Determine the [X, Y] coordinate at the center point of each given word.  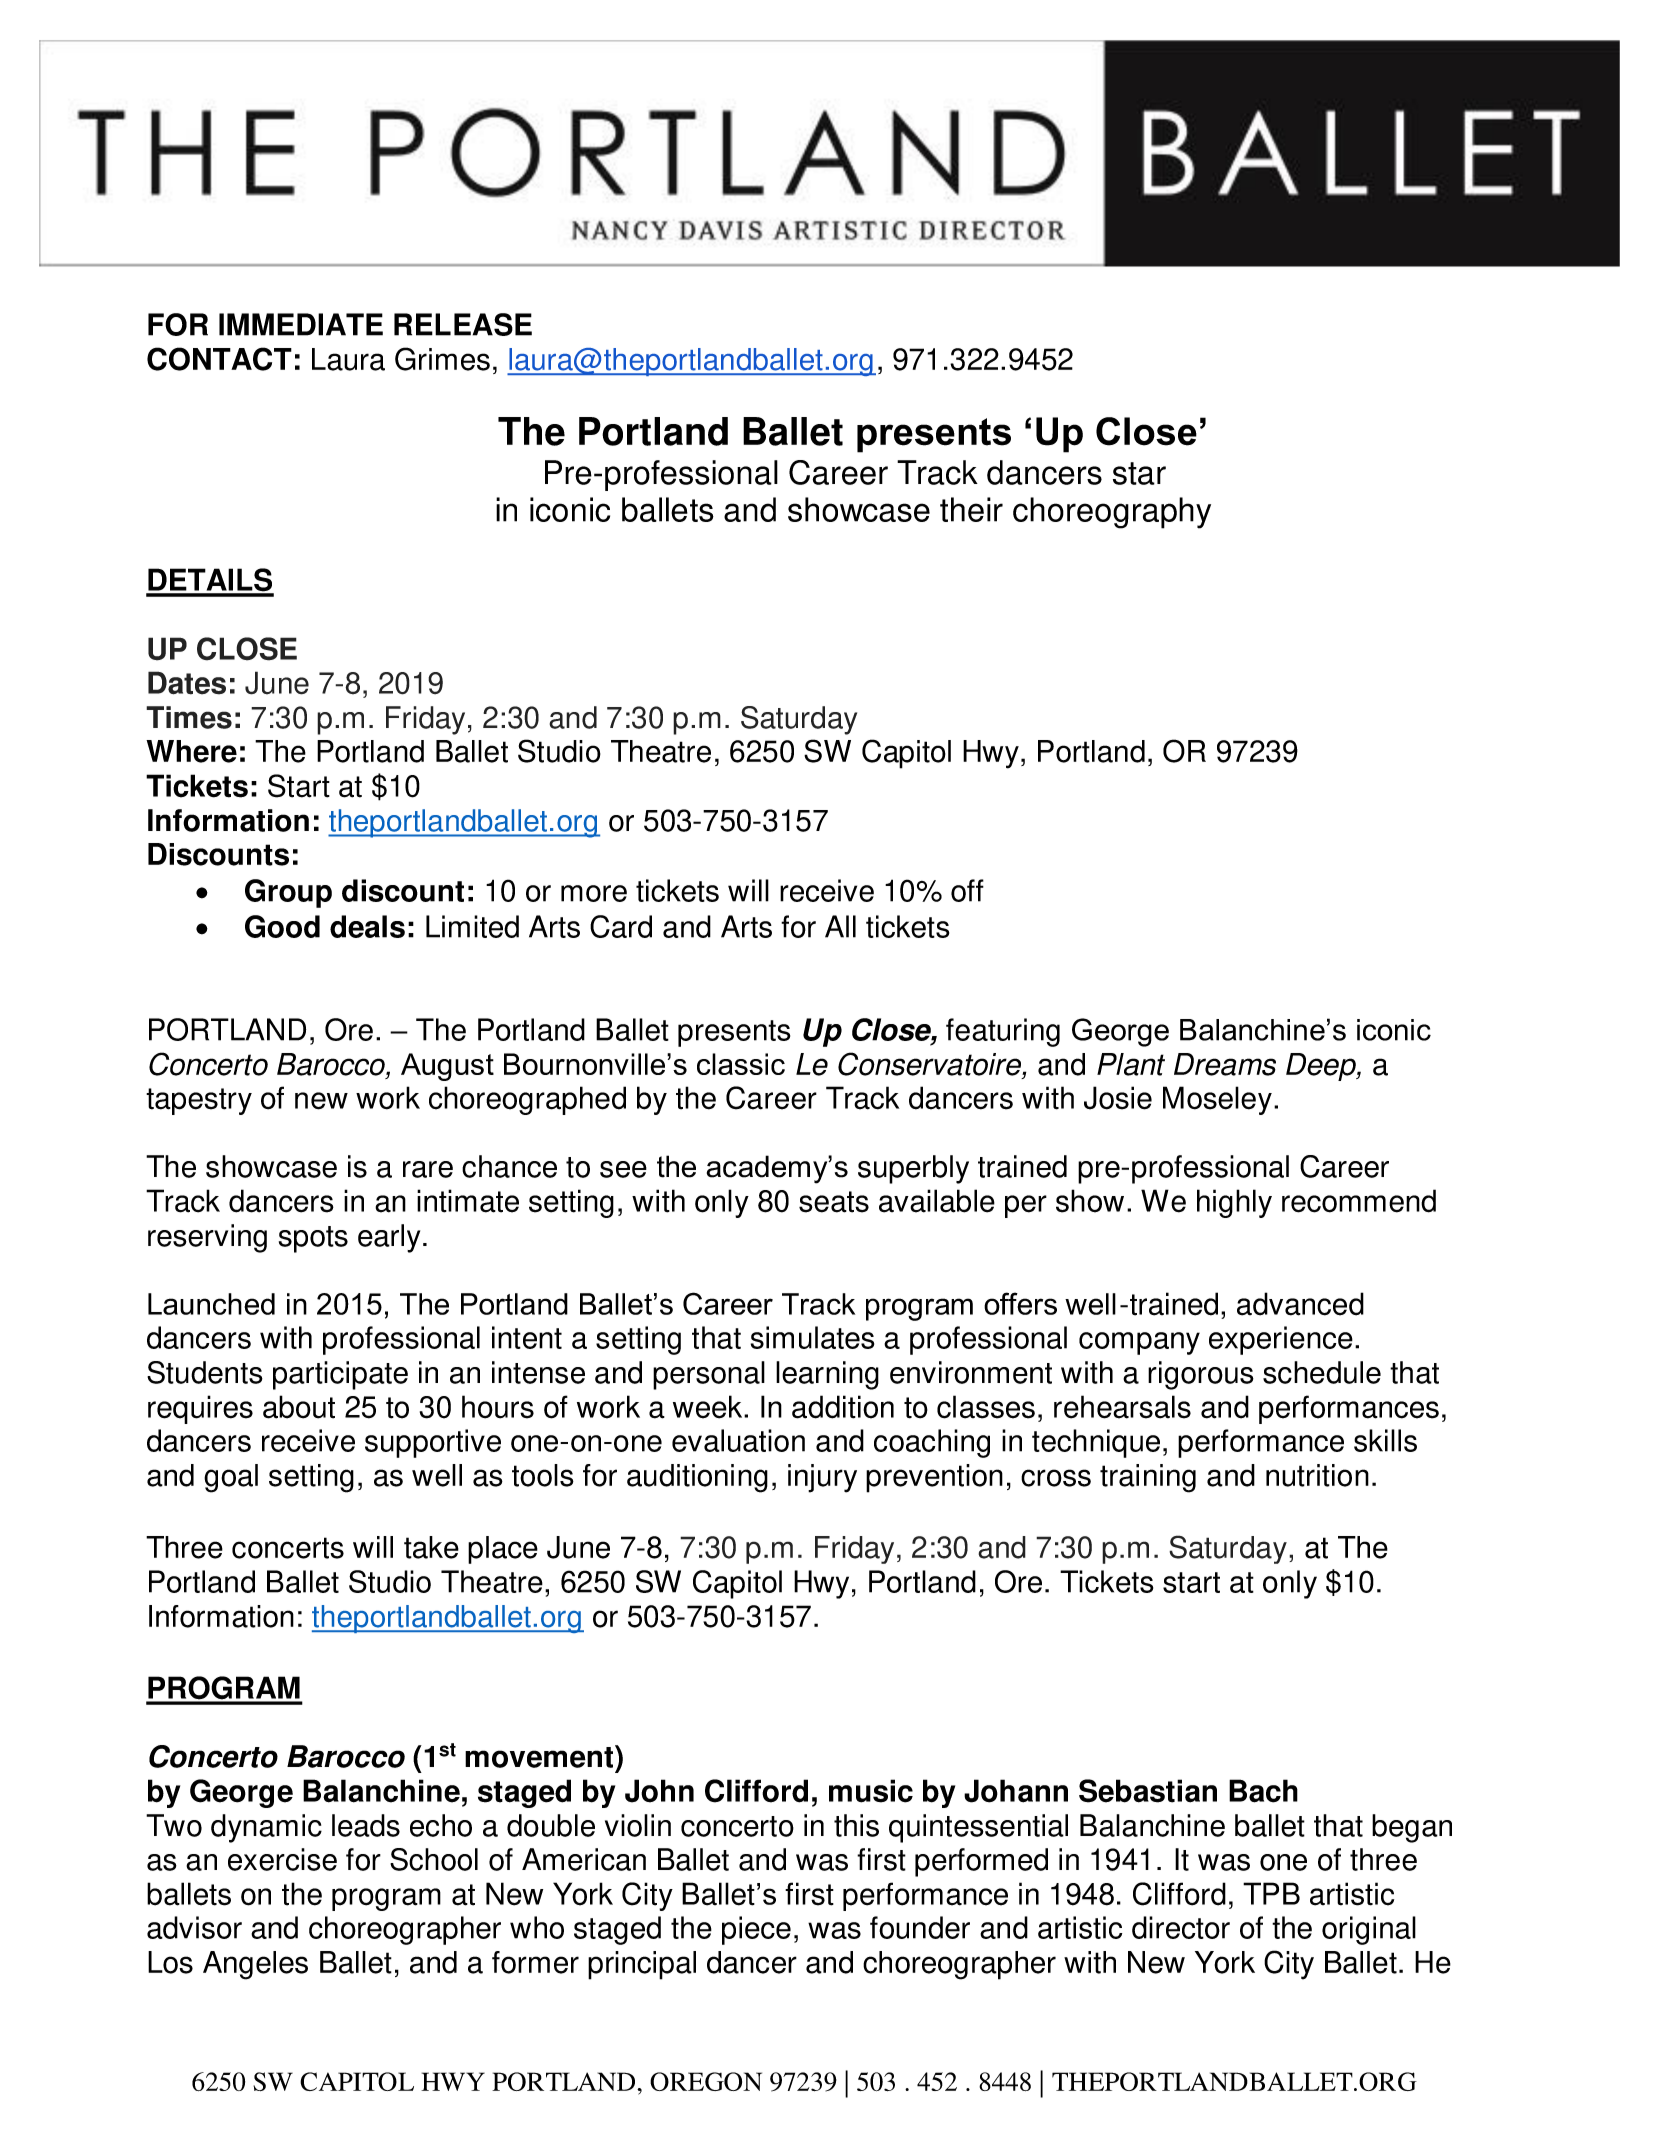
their [971, 509]
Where [191, 751]
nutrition [1317, 1475]
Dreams [1225, 1064]
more [594, 893]
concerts [288, 1548]
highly [1234, 1203]
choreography [1112, 513]
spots [313, 1239]
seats [834, 1202]
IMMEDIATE [301, 324]
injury [822, 1478]
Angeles [255, 1965]
